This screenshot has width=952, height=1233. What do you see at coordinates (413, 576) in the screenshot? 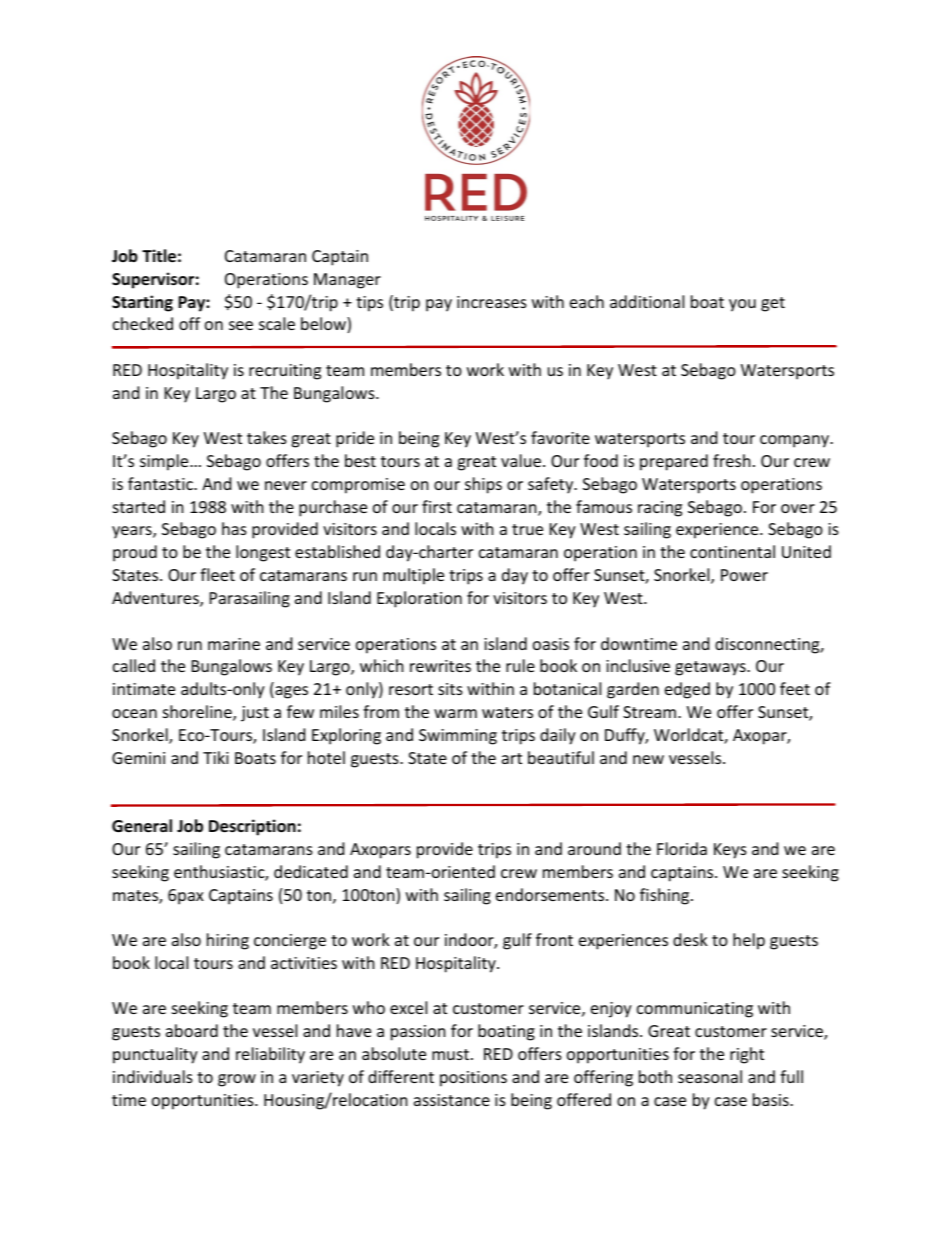
I see `multiple` at bounding box center [413, 576].
